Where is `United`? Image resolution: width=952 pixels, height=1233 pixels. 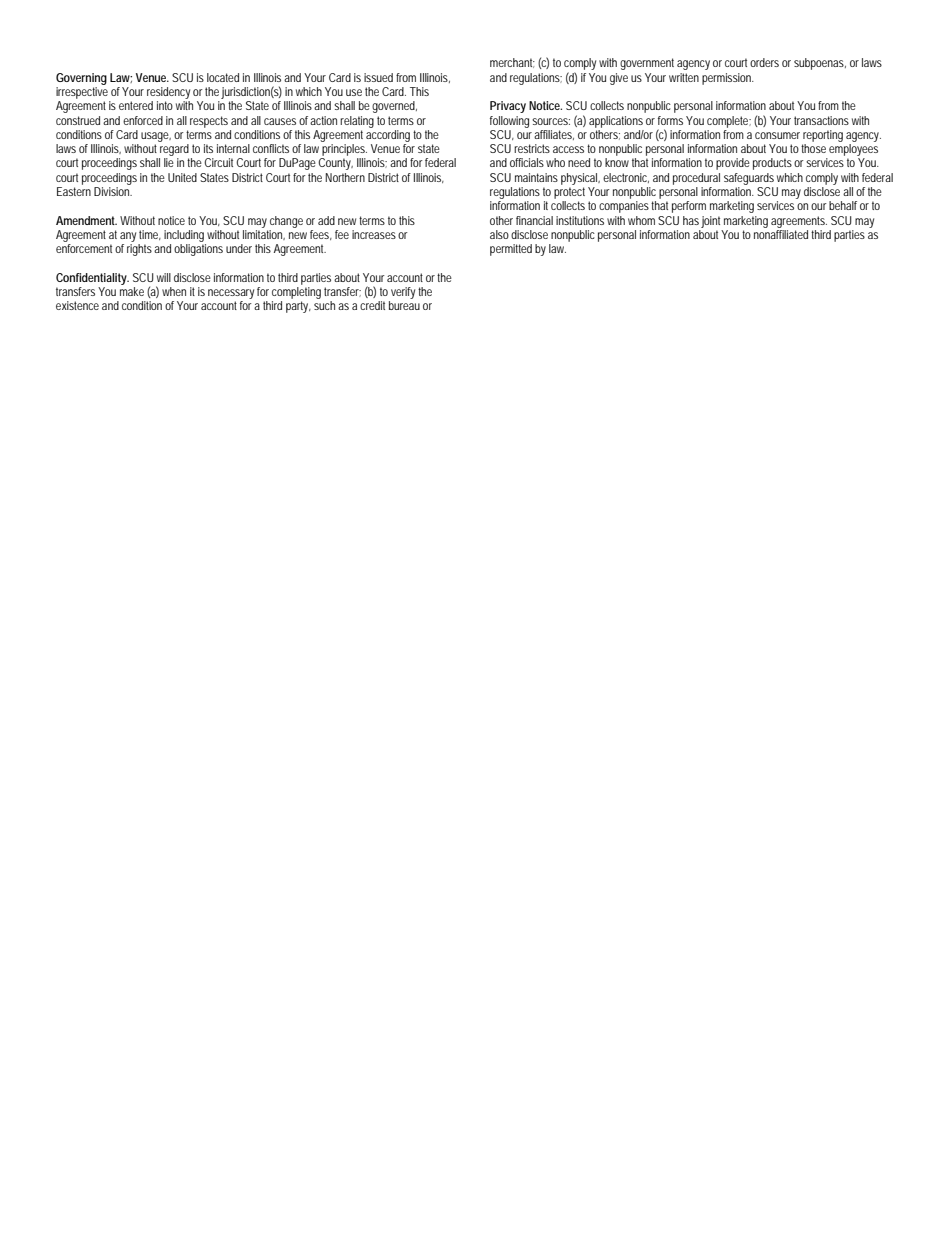 United is located at coordinates (182, 177).
